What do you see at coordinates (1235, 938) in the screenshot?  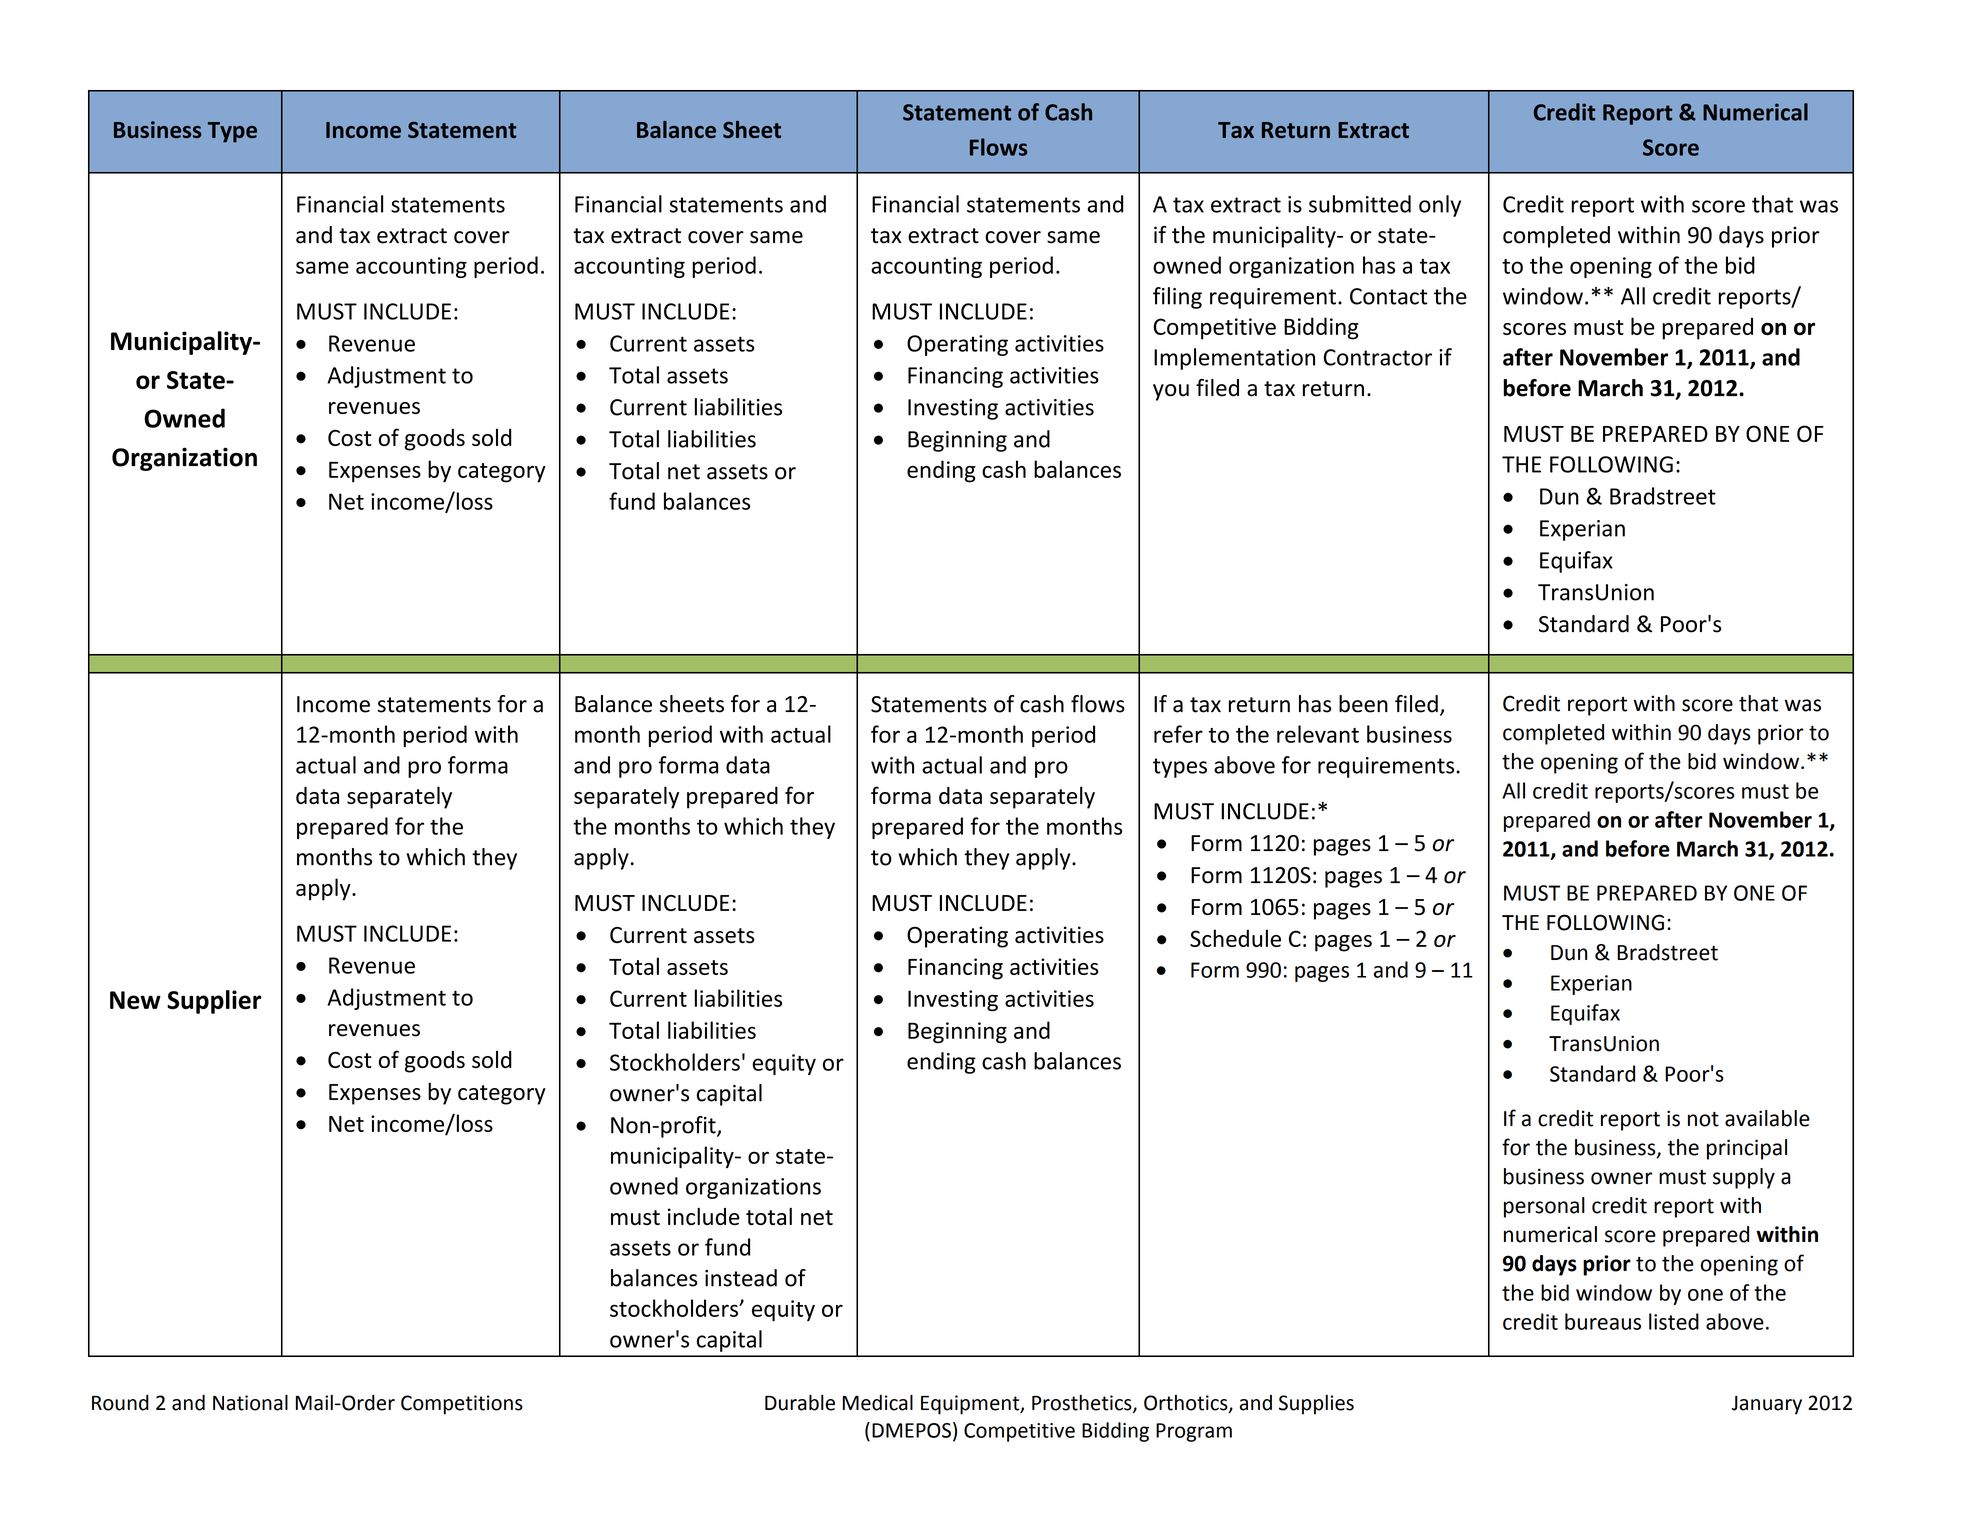 I see `Schedule` at bounding box center [1235, 938].
